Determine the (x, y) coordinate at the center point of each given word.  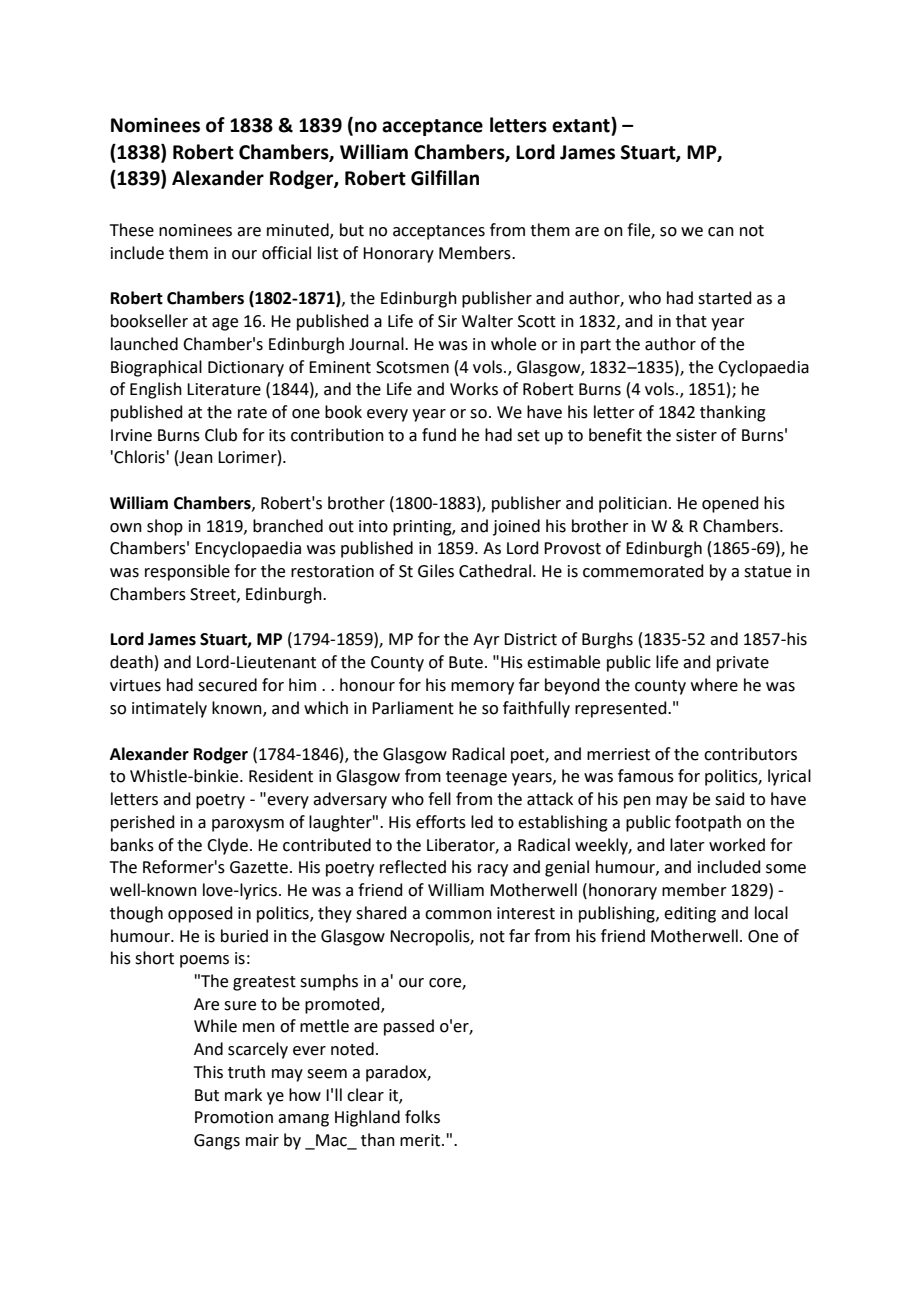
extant (582, 125)
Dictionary (246, 369)
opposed (200, 914)
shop (165, 527)
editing (690, 914)
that (691, 321)
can (721, 232)
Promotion (234, 1117)
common (458, 915)
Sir (447, 321)
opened (730, 504)
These (132, 230)
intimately (169, 709)
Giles (436, 571)
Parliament (413, 708)
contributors (750, 754)
